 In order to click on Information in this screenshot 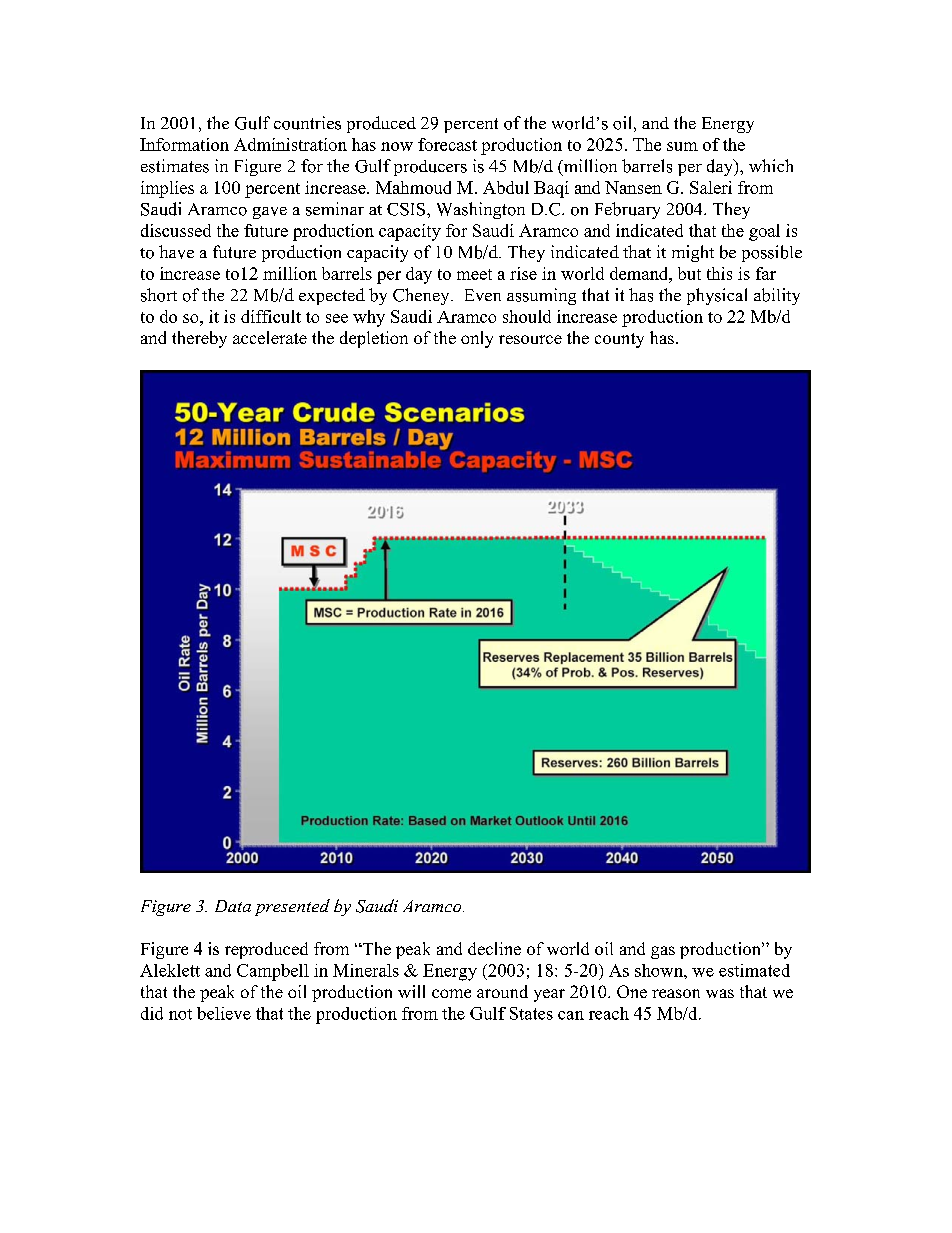, I will do `click(184, 144)`.
